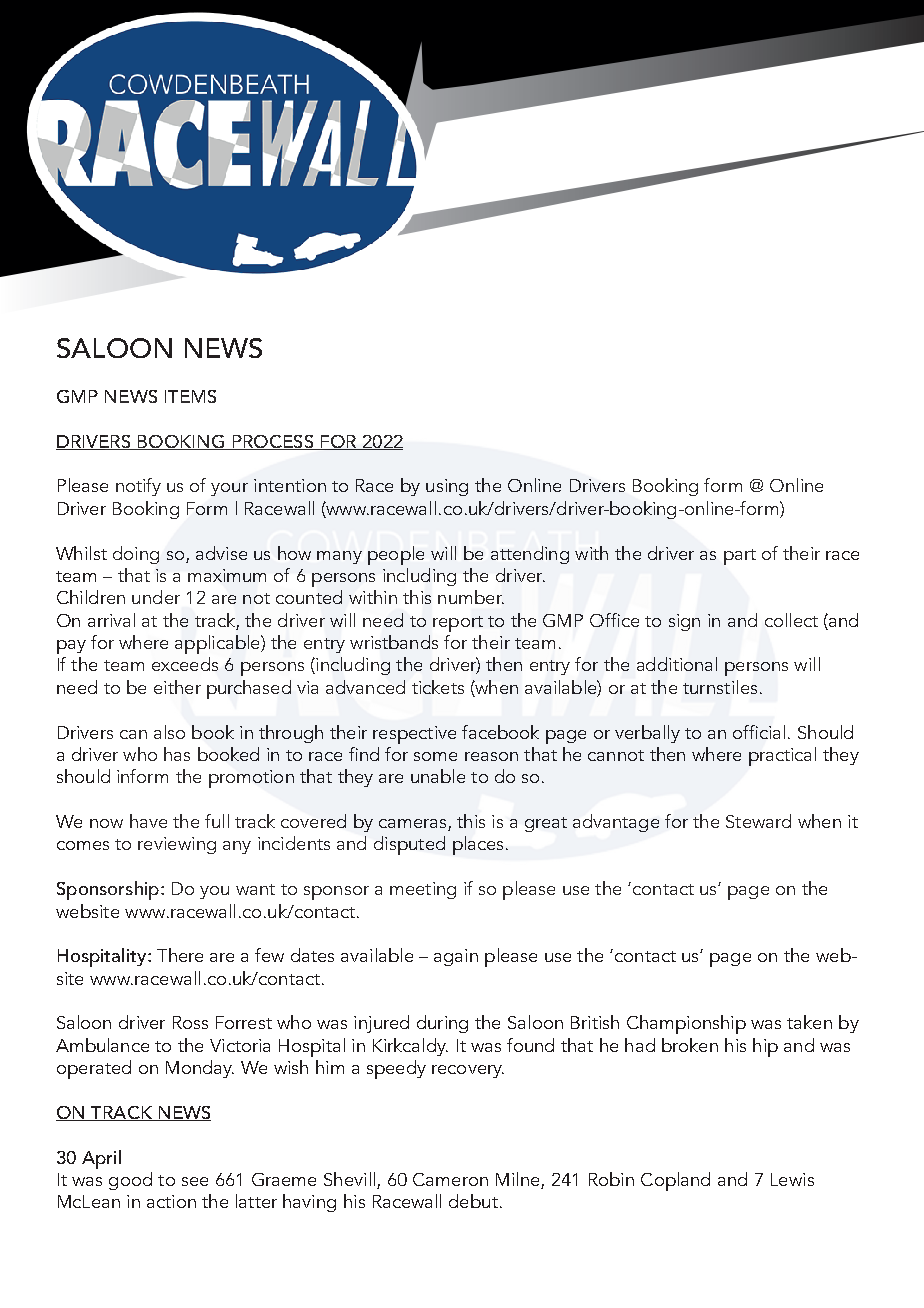 The image size is (924, 1308). I want to click on Championship, so click(686, 1024).
